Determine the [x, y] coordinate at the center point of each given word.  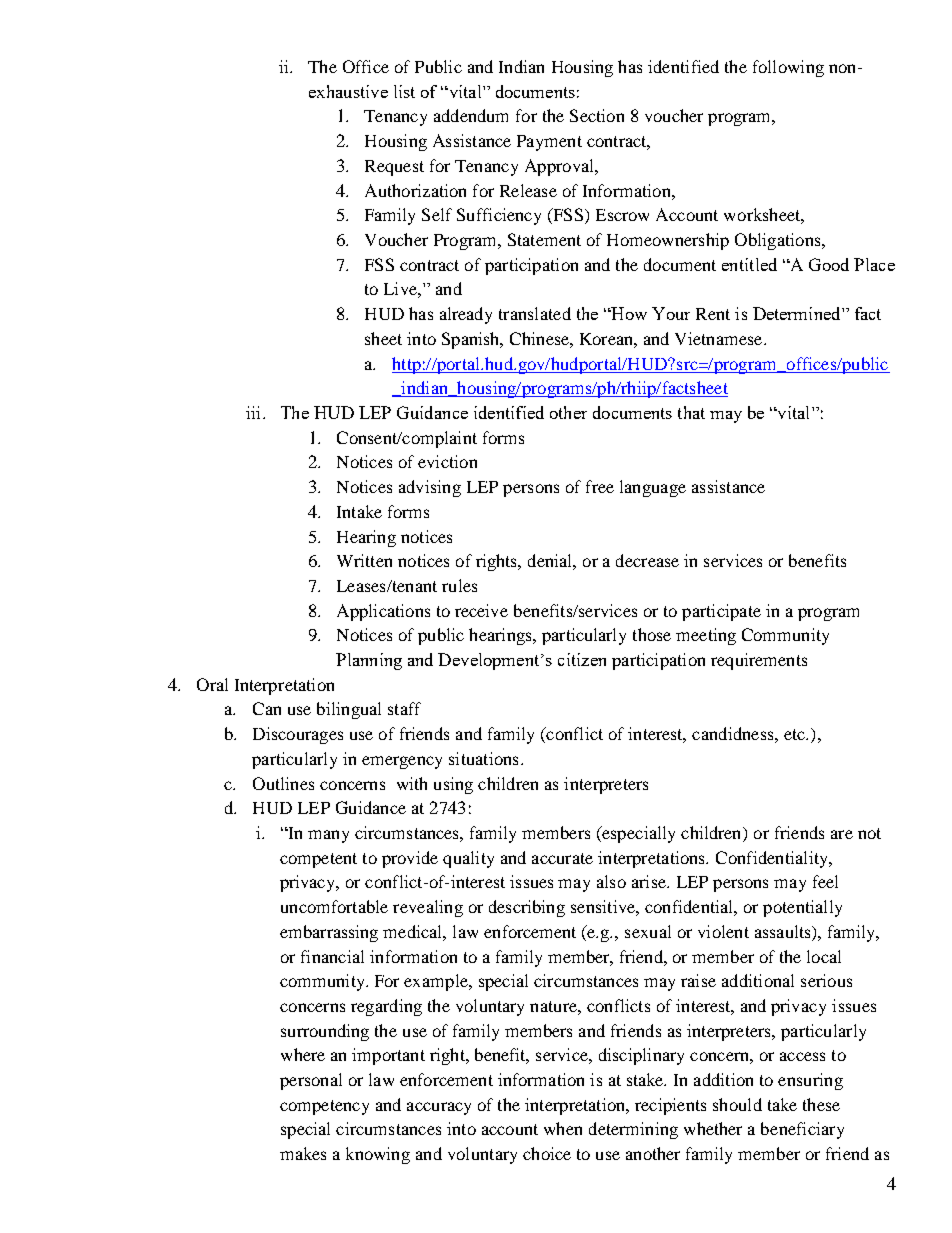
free [600, 486]
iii [255, 412]
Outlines [283, 783]
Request [394, 168]
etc [795, 734]
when [563, 1128]
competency [324, 1107]
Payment [549, 143]
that [691, 412]
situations [483, 758]
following [788, 68]
